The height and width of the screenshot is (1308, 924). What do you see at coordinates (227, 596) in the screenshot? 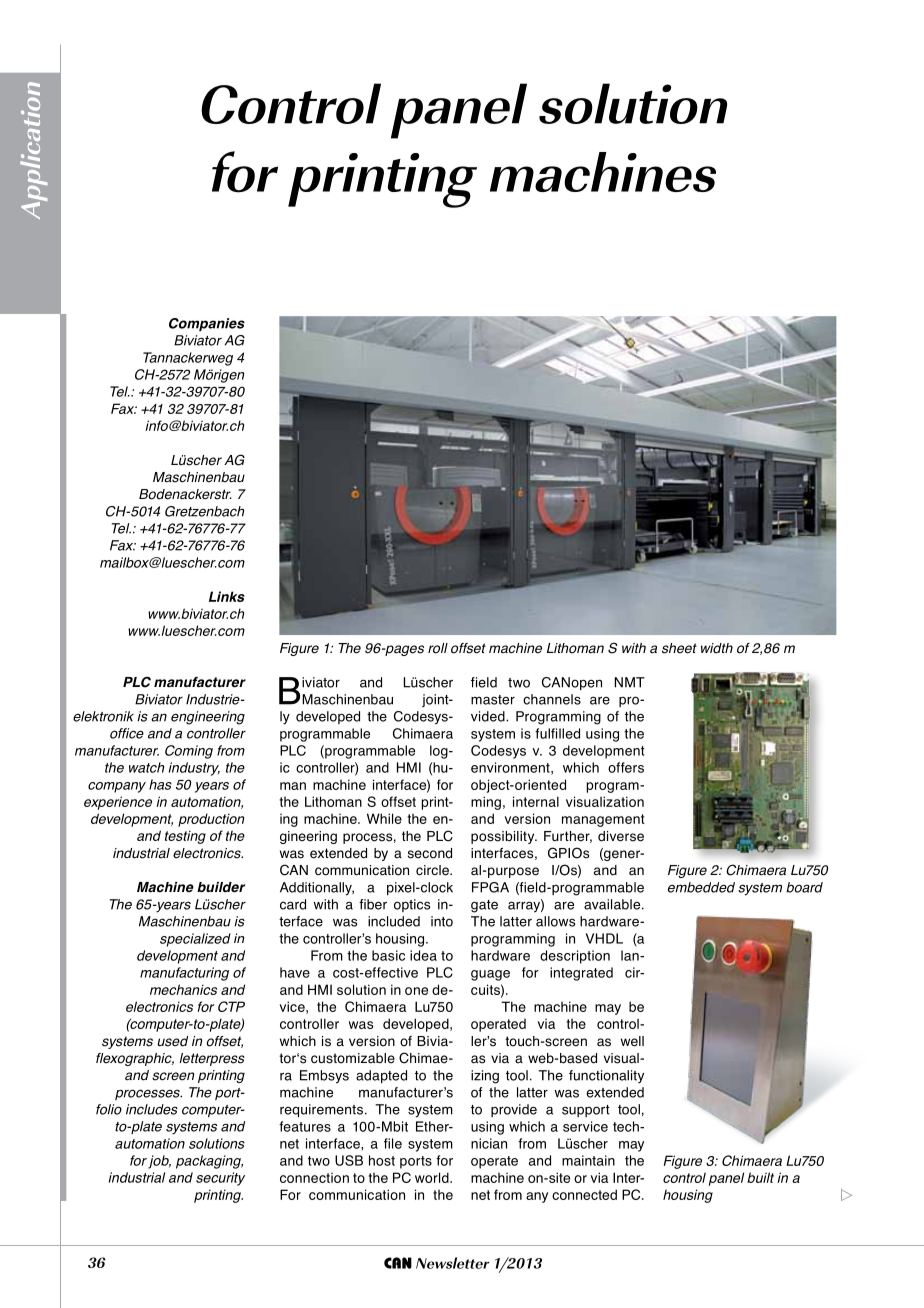
I see `Links` at bounding box center [227, 596].
